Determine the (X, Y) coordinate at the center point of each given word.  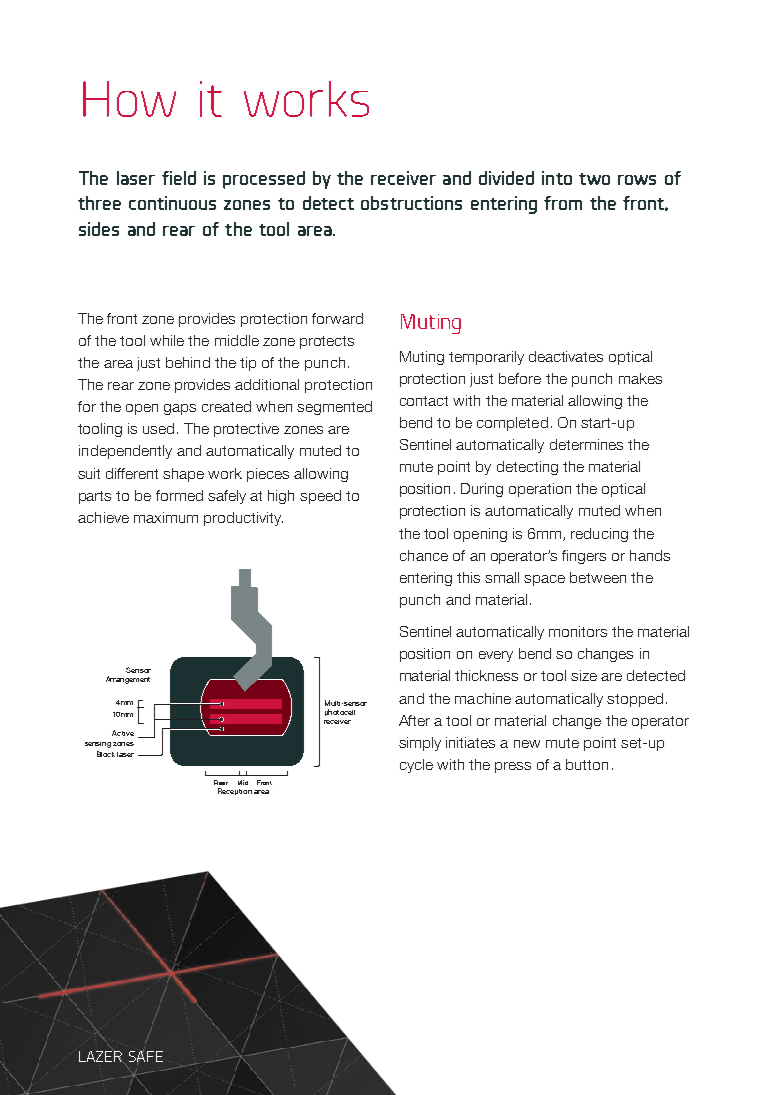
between (598, 577)
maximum (166, 517)
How (129, 99)
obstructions (411, 203)
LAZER (101, 1055)
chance (424, 555)
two (594, 179)
